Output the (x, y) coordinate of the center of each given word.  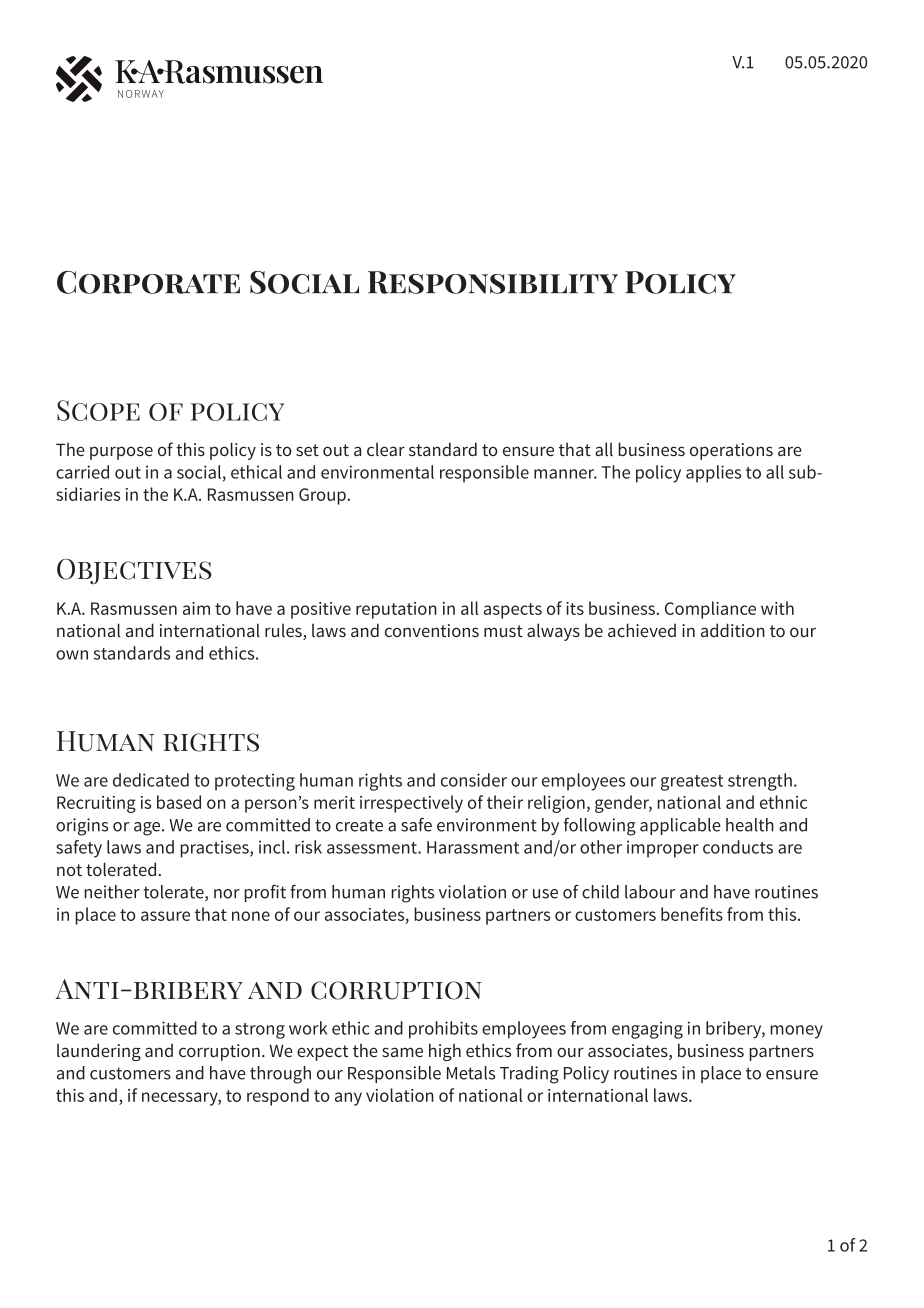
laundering (99, 1052)
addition (733, 630)
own (72, 655)
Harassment (473, 847)
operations (731, 451)
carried (82, 472)
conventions (432, 630)
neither (112, 892)
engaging (647, 1030)
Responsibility (493, 282)
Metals (471, 1073)
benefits (692, 914)
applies (713, 474)
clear (386, 449)
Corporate (148, 282)
